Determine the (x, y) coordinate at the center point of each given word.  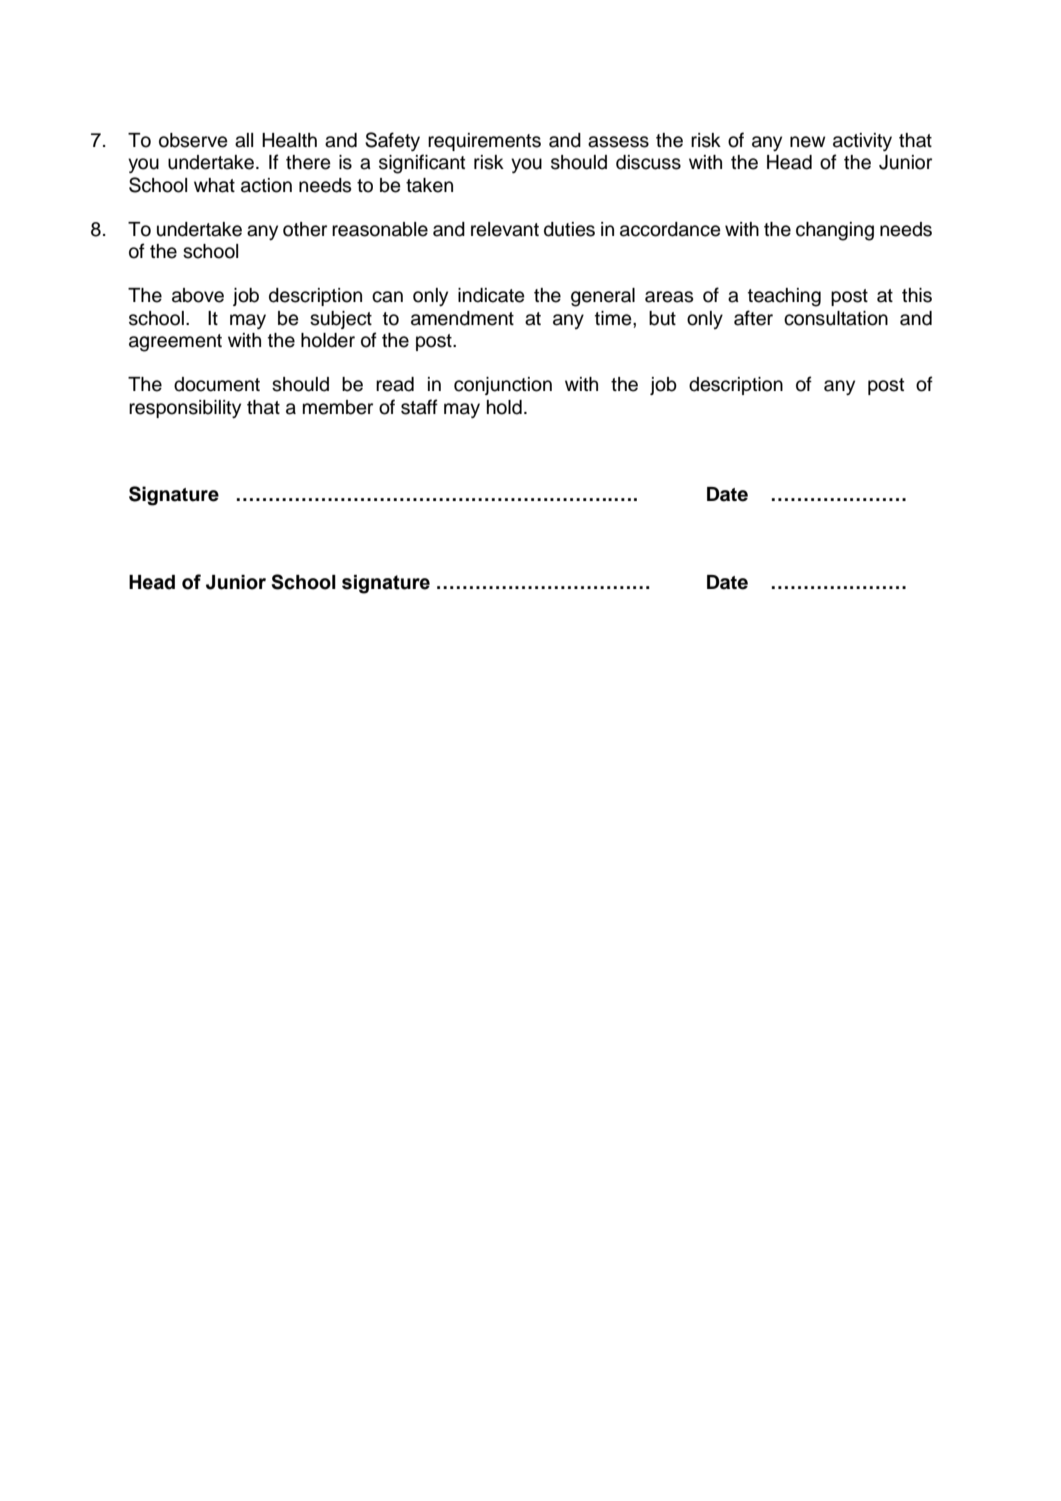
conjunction (503, 386)
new (807, 142)
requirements (484, 142)
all (244, 140)
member (338, 407)
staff (419, 407)
